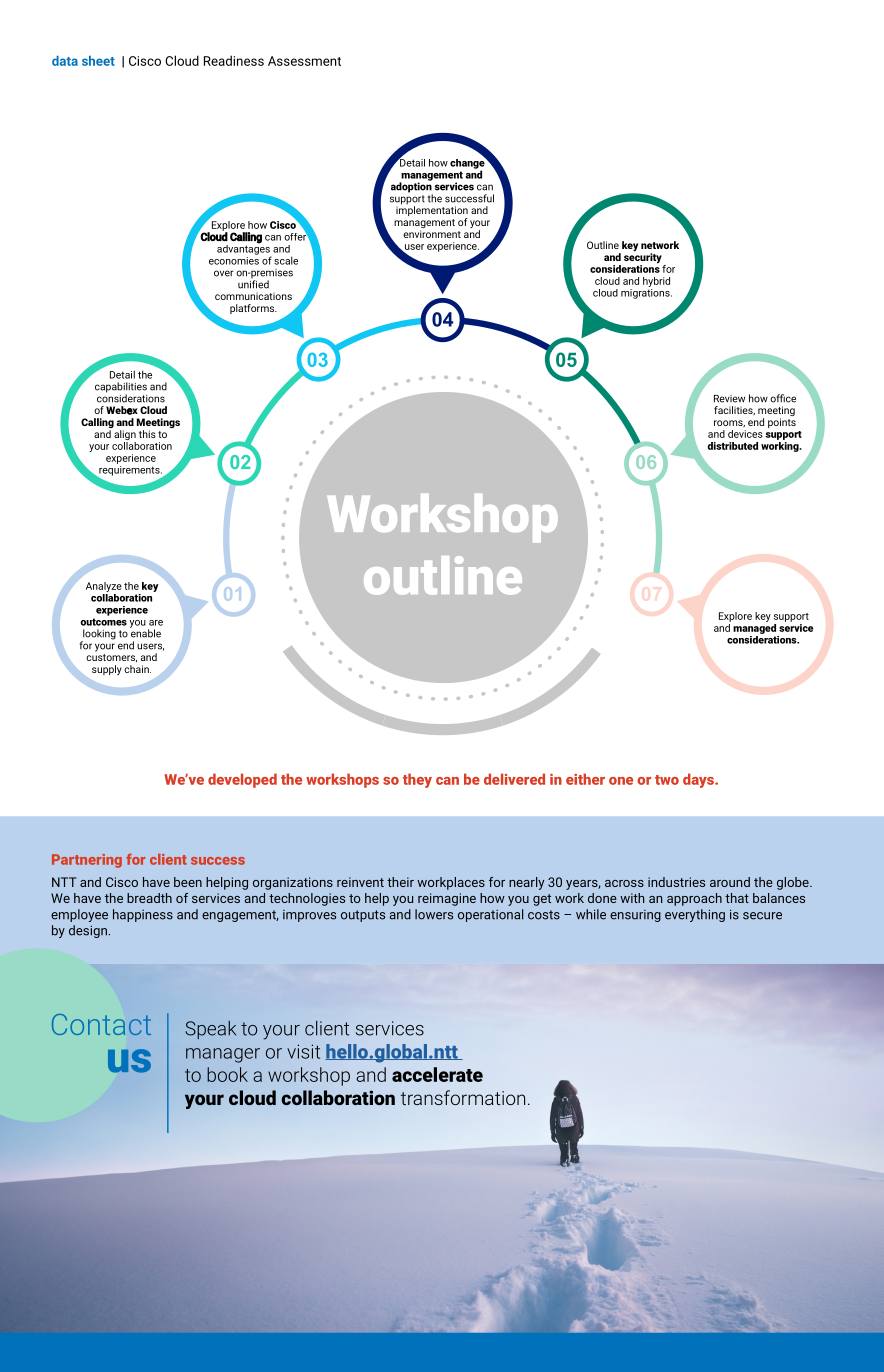 Image resolution: width=884 pixels, height=1372 pixels. Describe the element at coordinates (156, 623) in the image. I see `are` at that location.
